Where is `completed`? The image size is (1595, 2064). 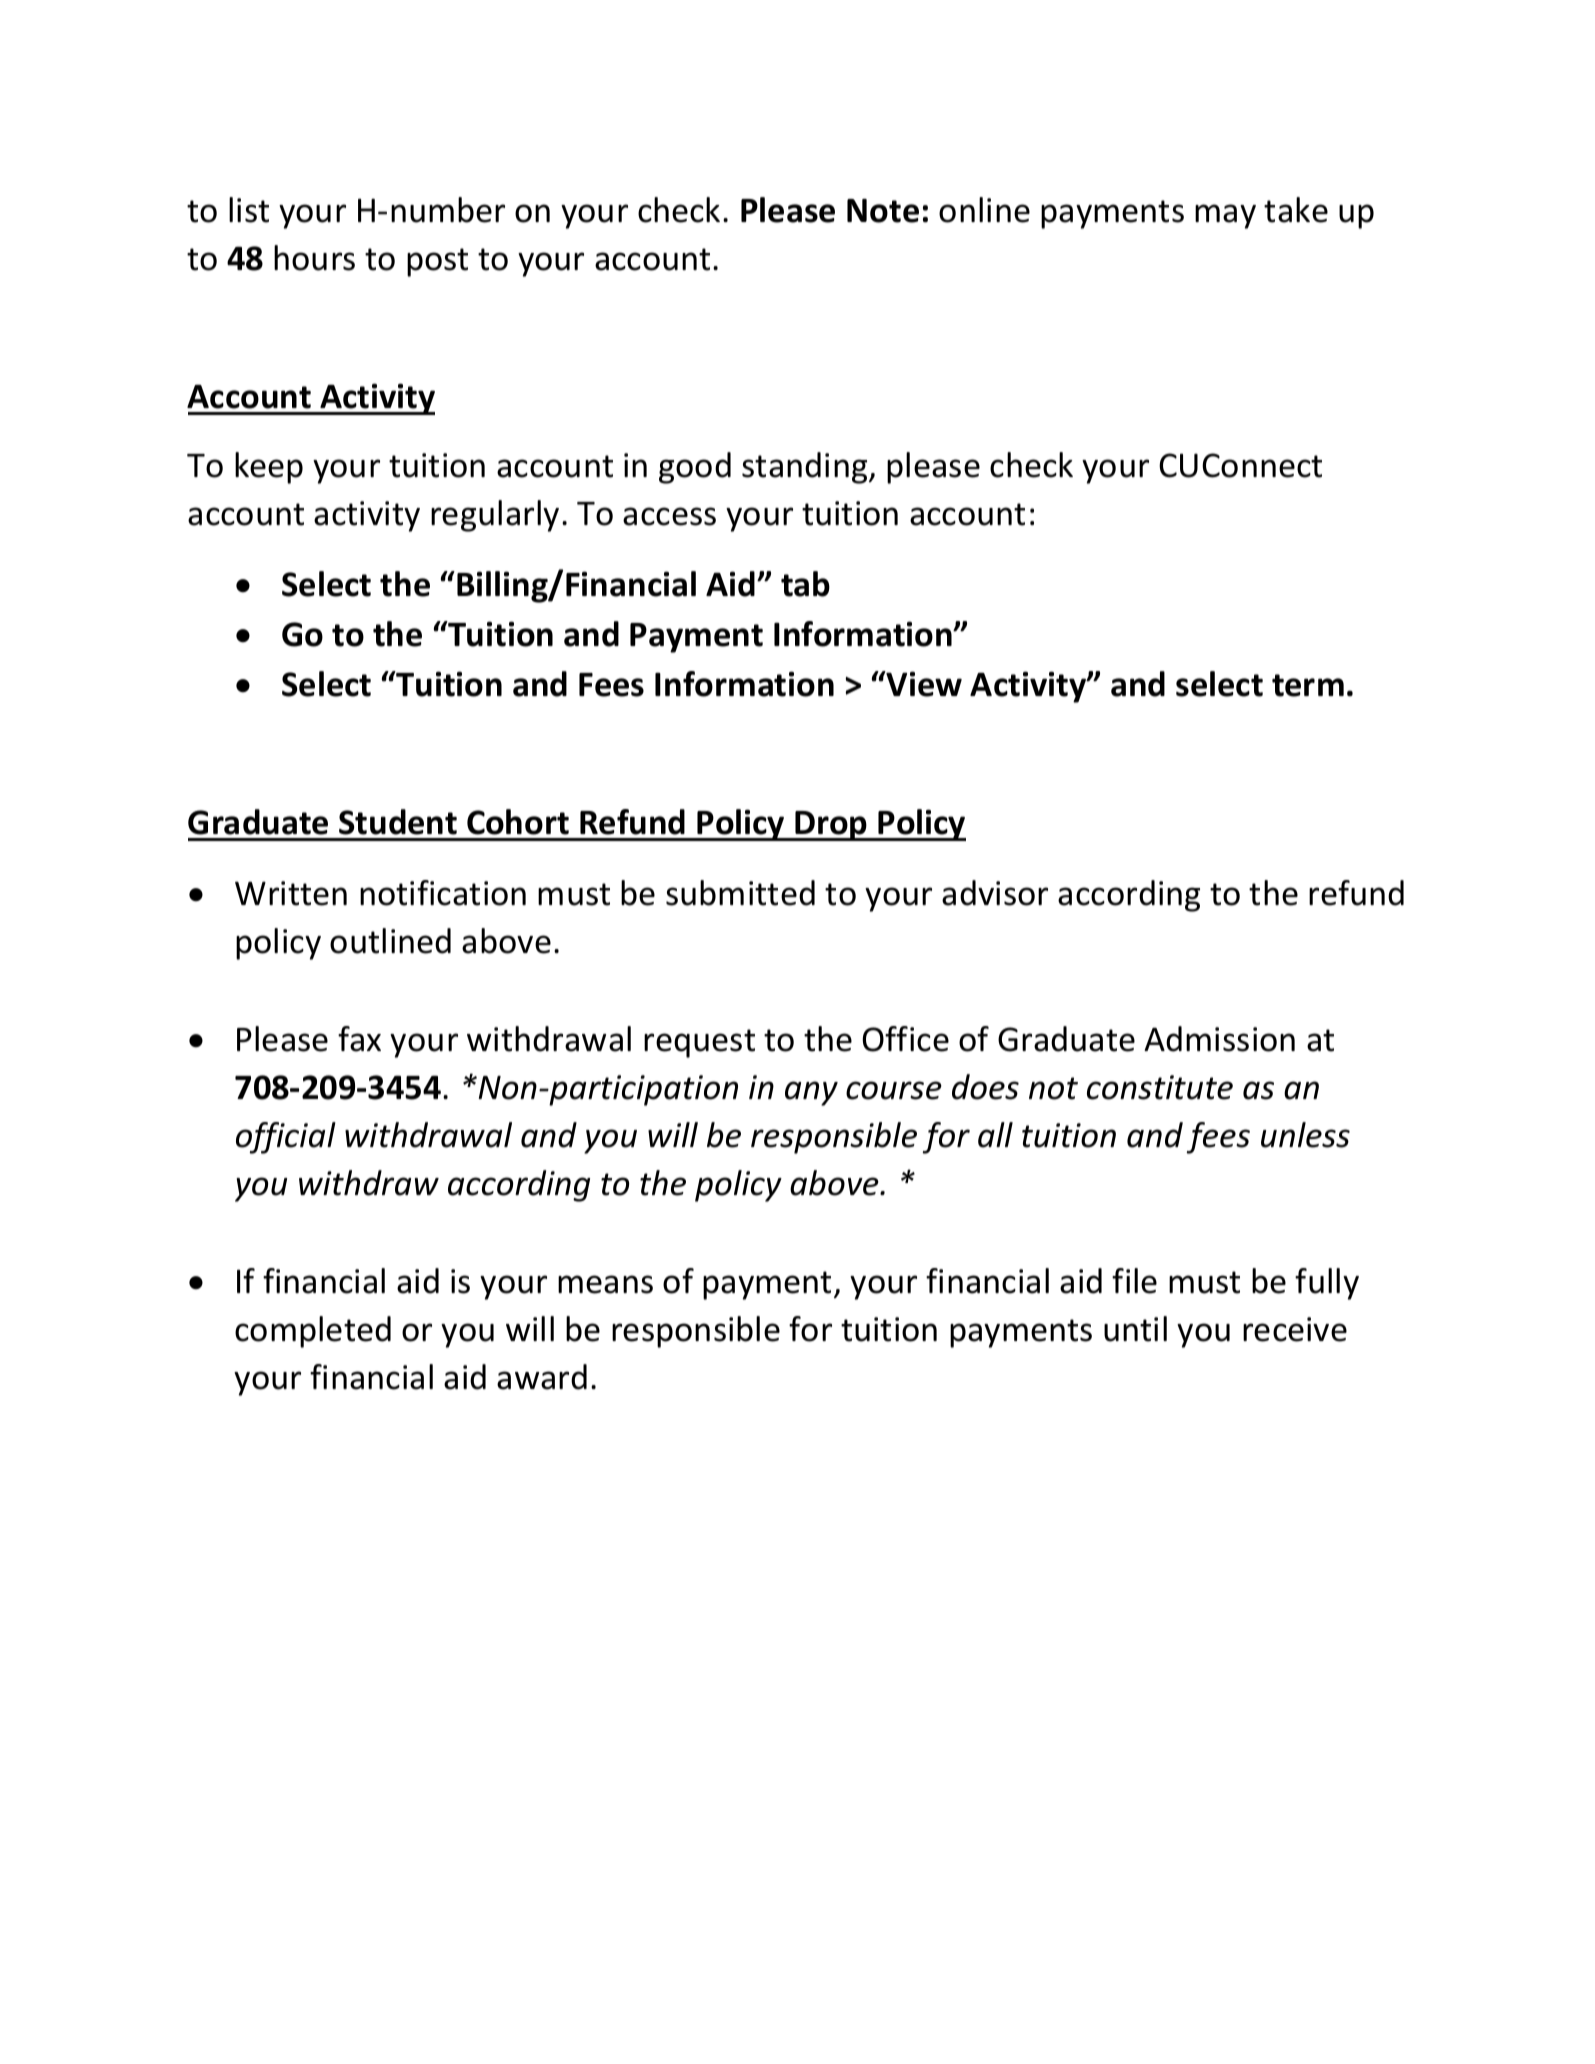
completed is located at coordinates (313, 1332).
